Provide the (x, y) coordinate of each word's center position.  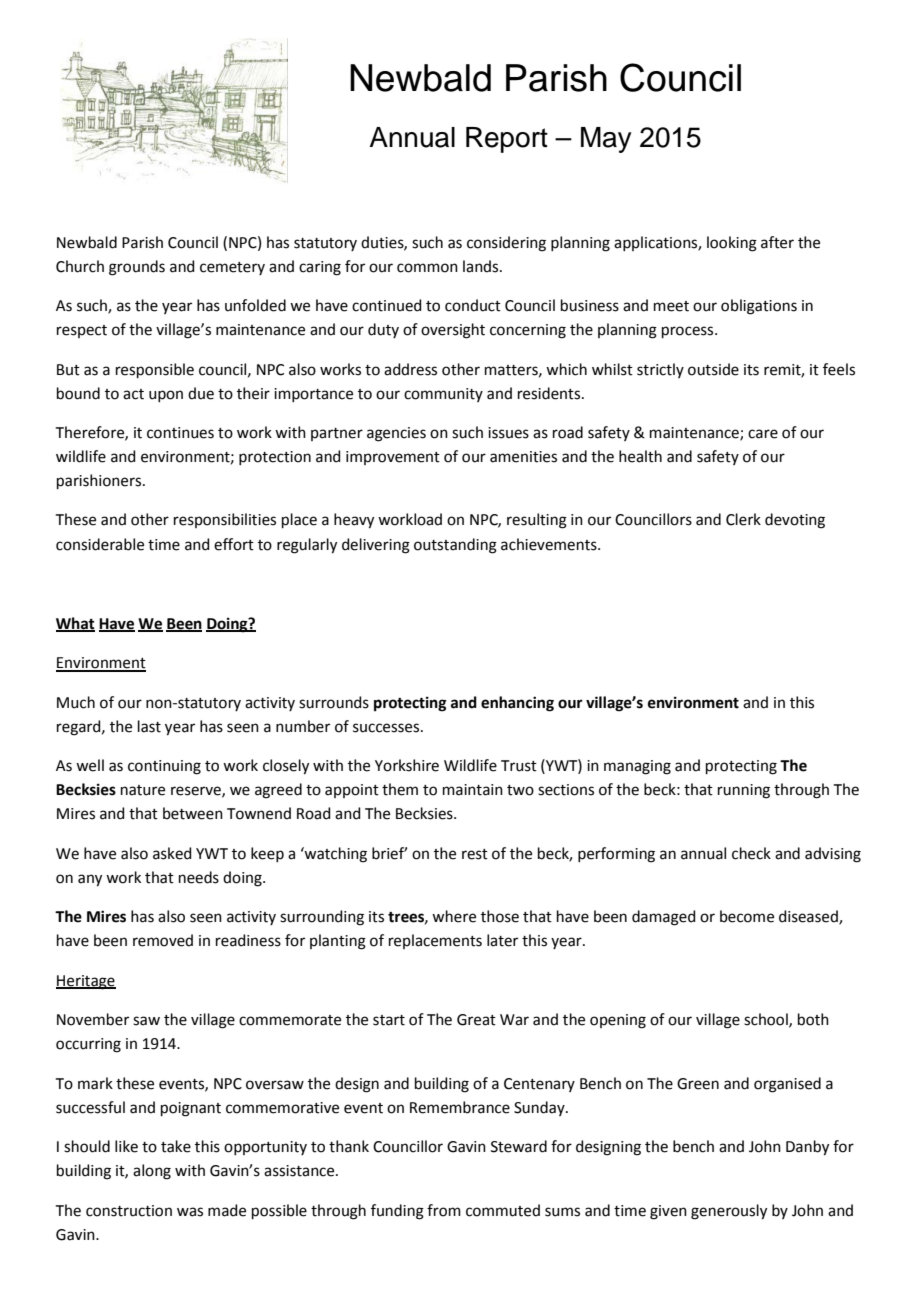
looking (732, 244)
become (747, 916)
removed (163, 940)
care (763, 434)
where (454, 916)
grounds (137, 268)
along (152, 1172)
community (443, 395)
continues (180, 433)
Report (507, 140)
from (444, 1210)
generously (729, 1212)
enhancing (517, 704)
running (744, 791)
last (149, 726)
